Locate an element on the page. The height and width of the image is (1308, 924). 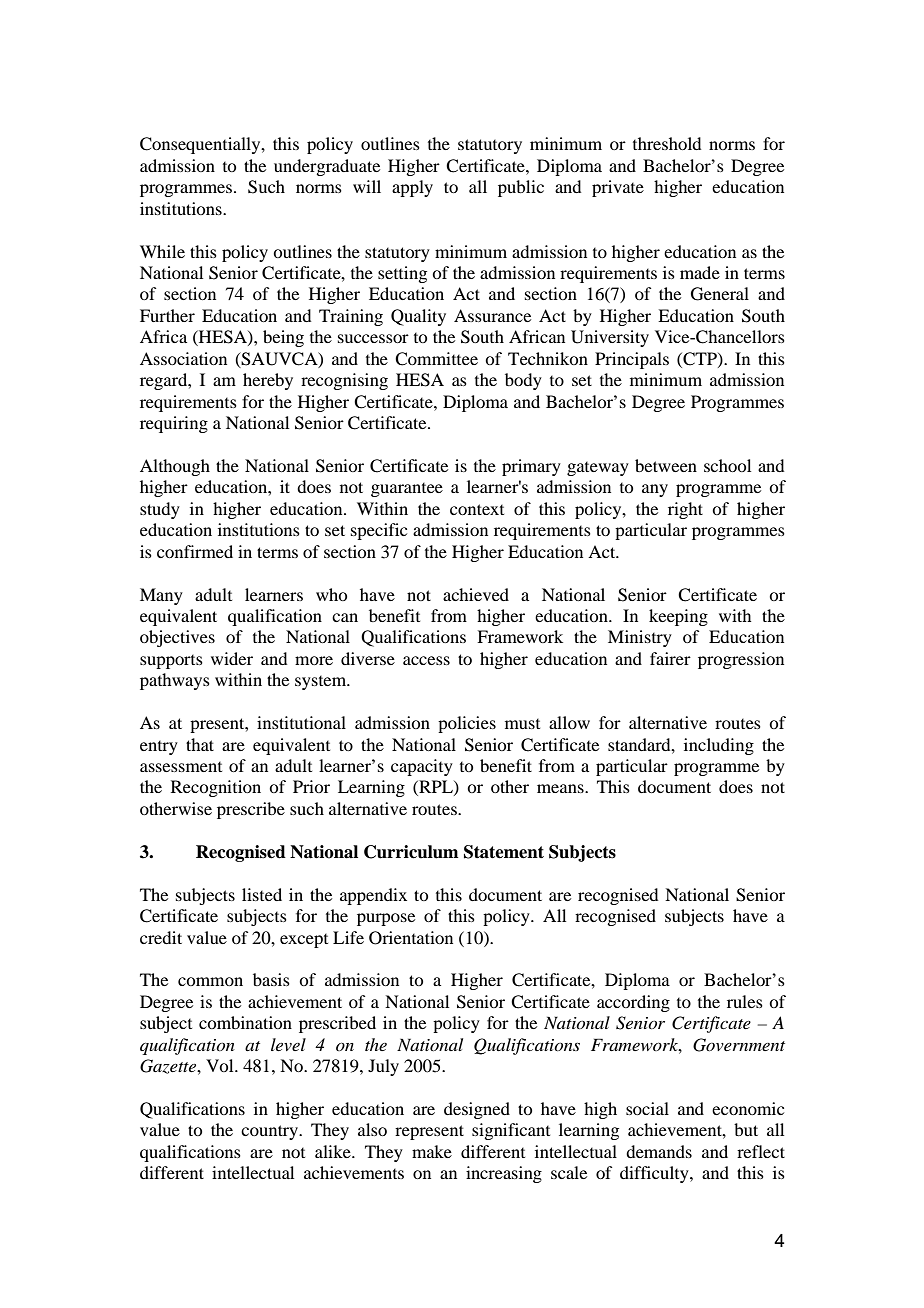
hereby is located at coordinates (268, 381).
